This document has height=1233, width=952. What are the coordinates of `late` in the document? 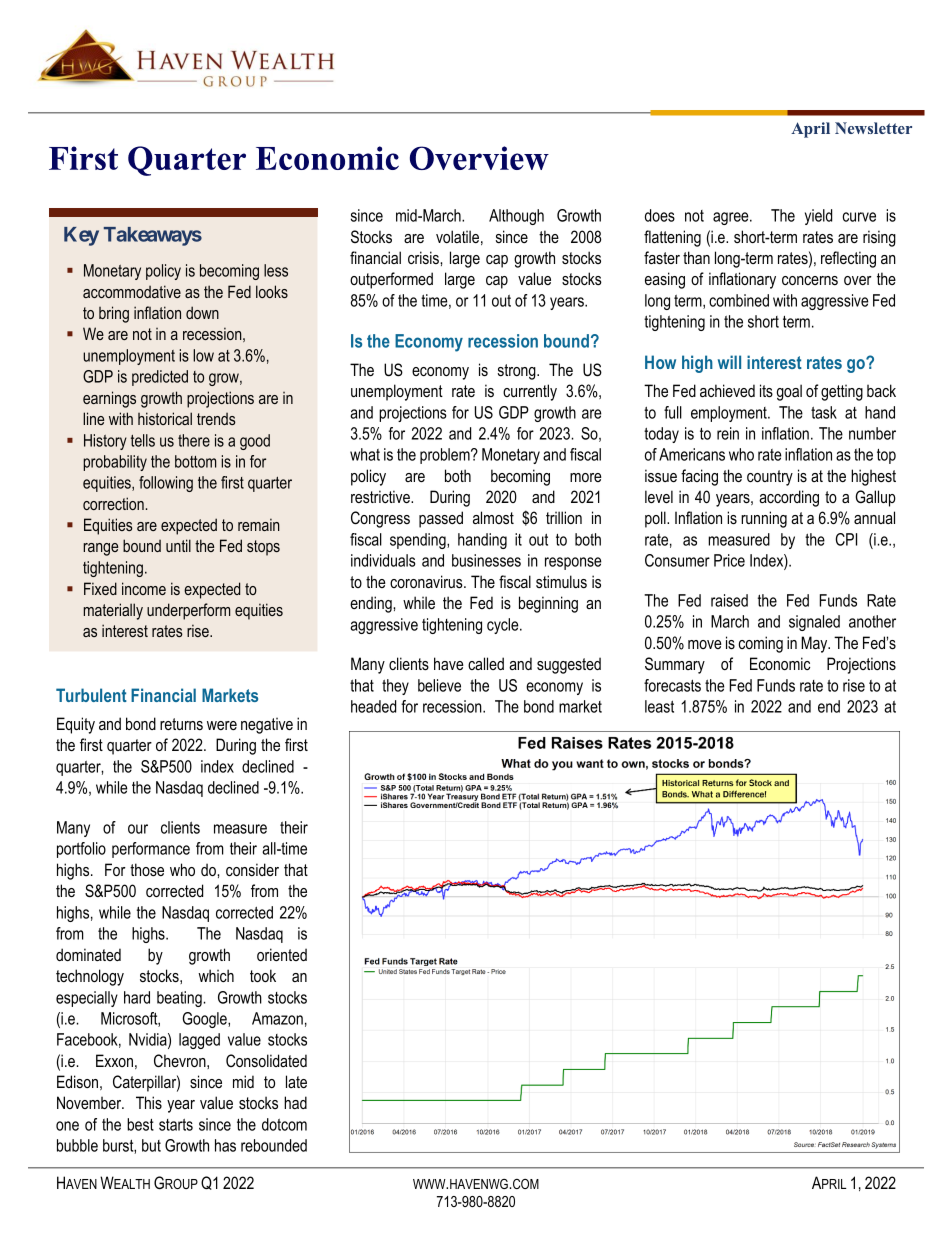 It's located at (296, 1081).
